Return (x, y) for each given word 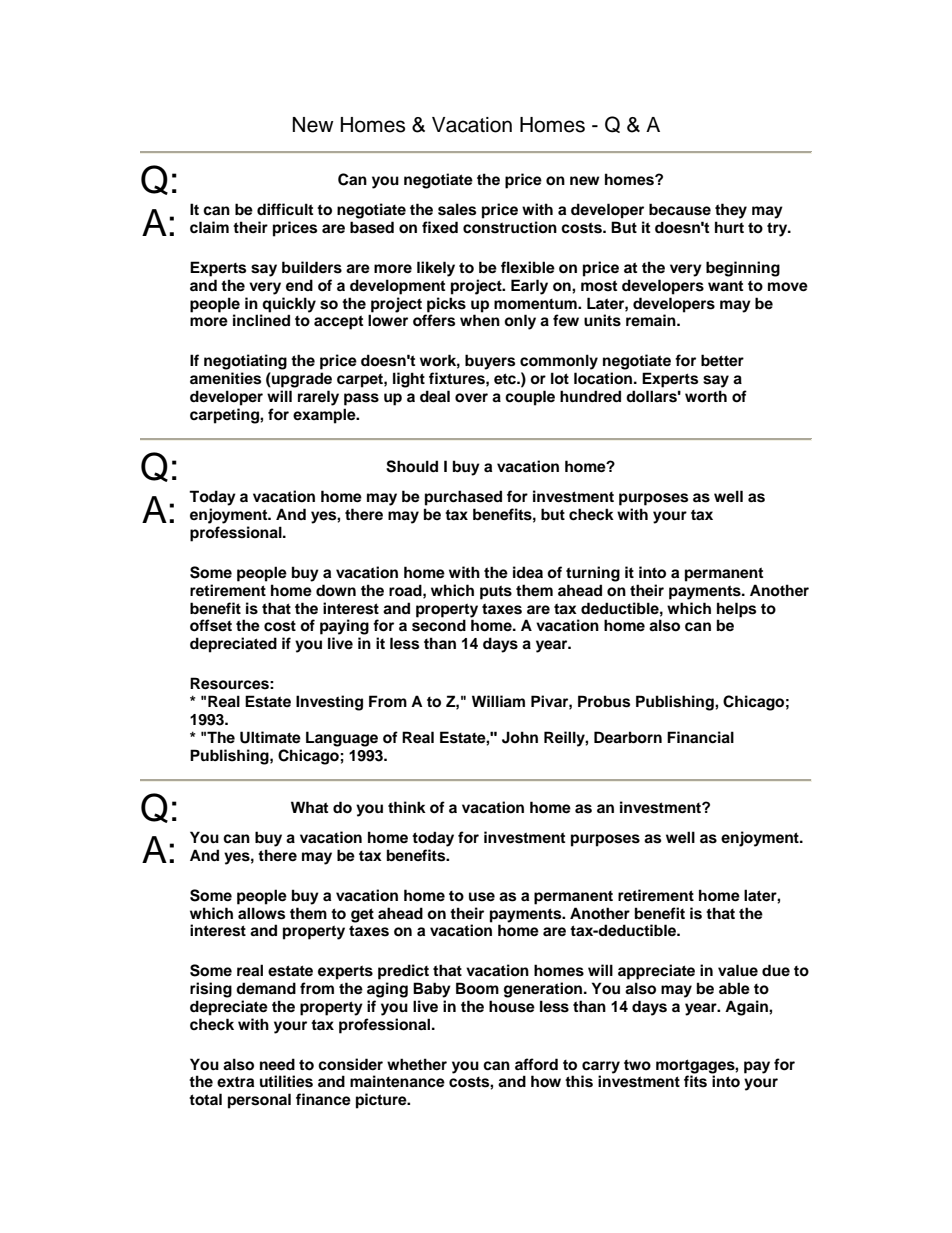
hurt (729, 227)
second (439, 625)
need (277, 1064)
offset (211, 625)
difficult (285, 209)
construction (510, 227)
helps (736, 610)
